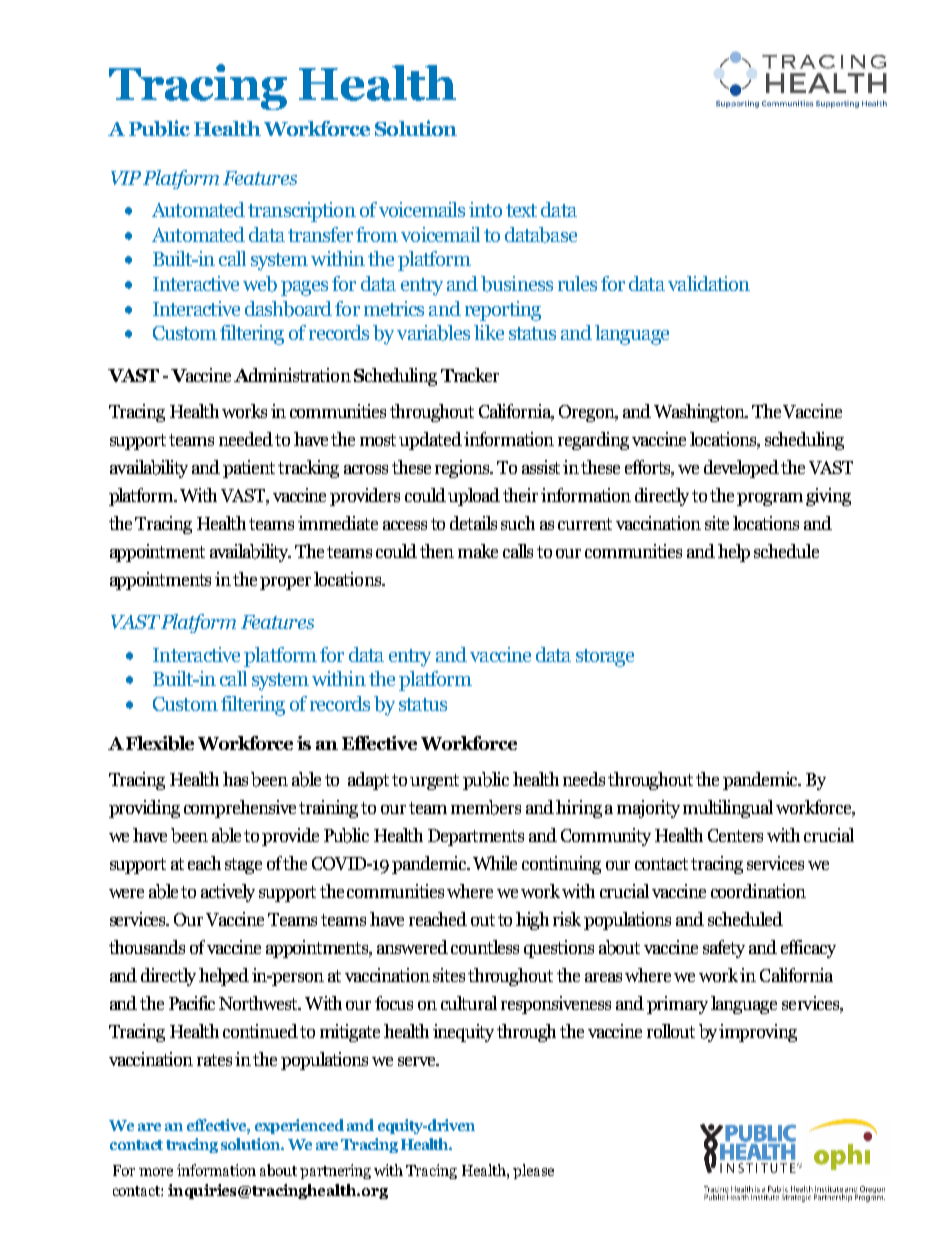 Image resolution: width=952 pixels, height=1233 pixels. I want to click on Centers, so click(735, 835).
